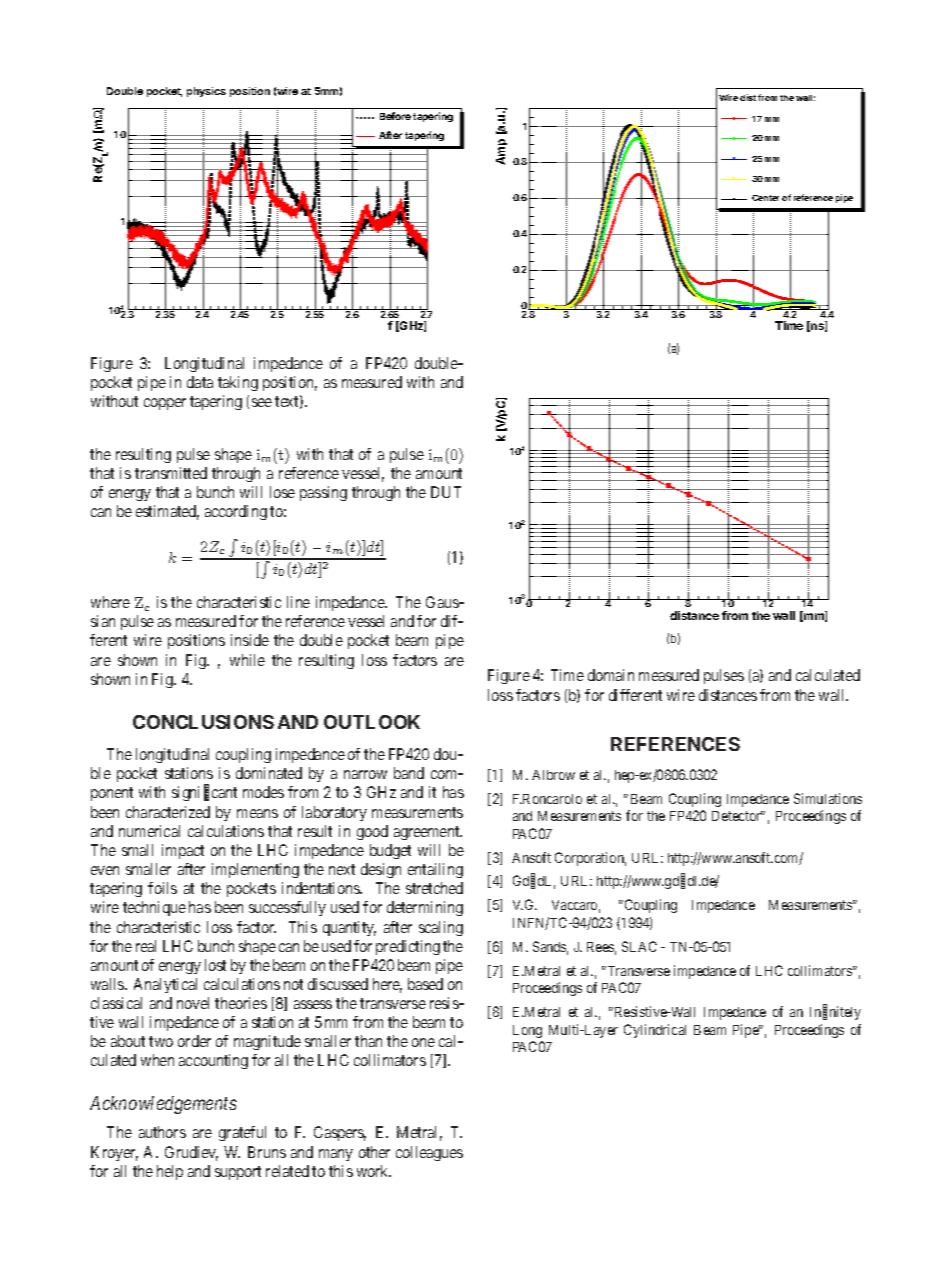 This document has height=1268, width=952. What do you see at coordinates (395, 116) in the document?
I see `Before` at bounding box center [395, 116].
